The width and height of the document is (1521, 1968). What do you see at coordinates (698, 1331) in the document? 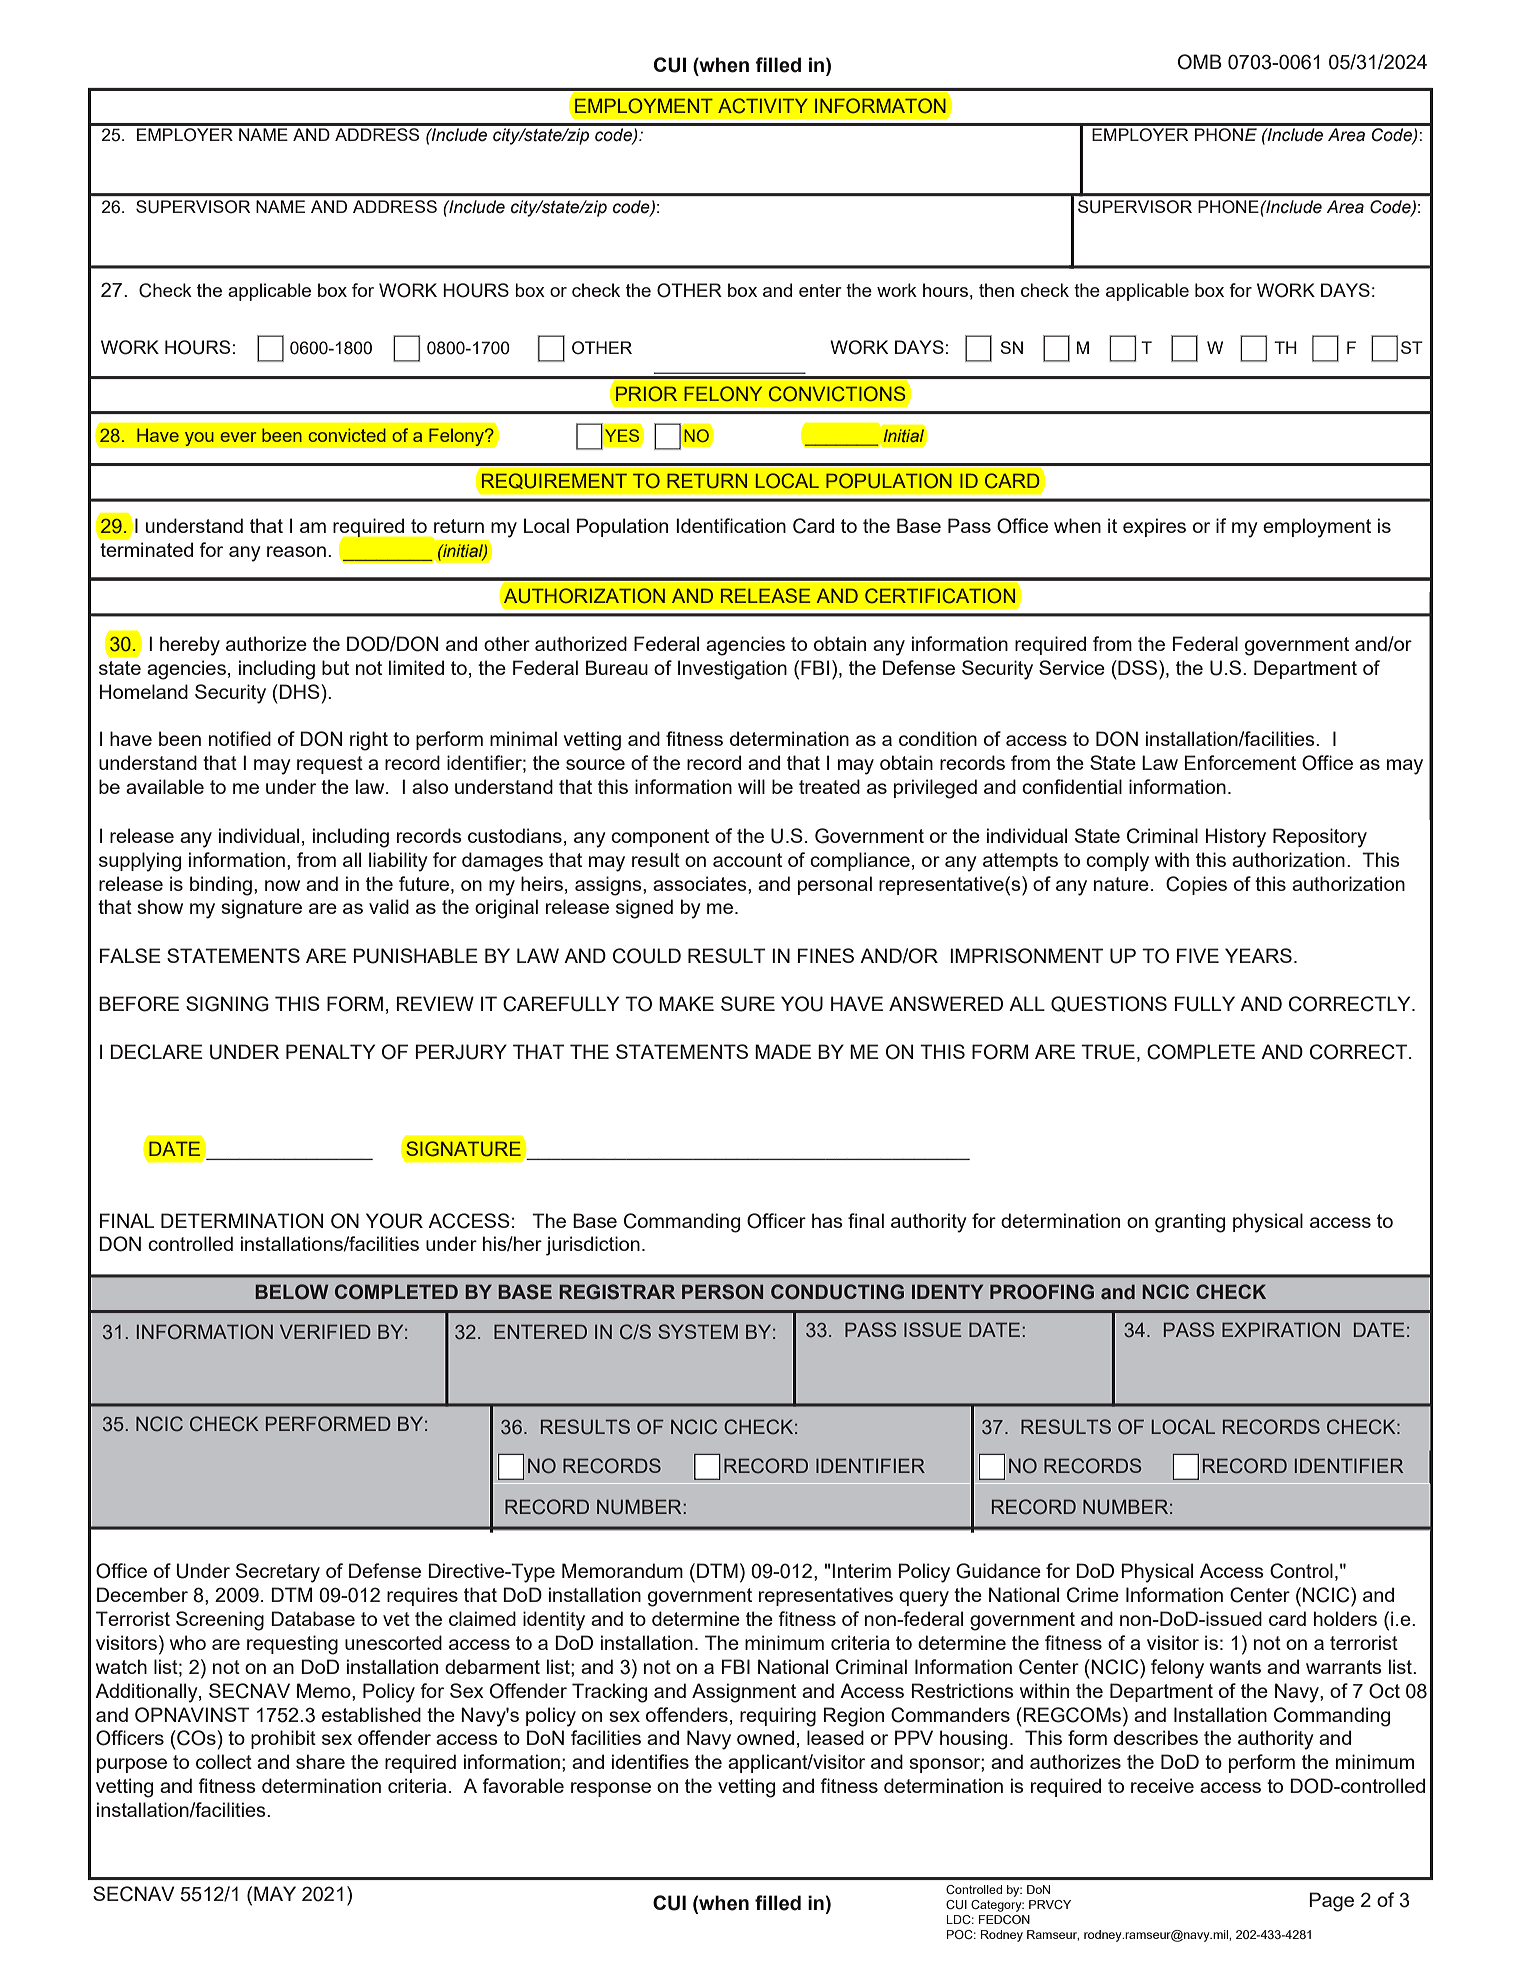
I see `SYSTEM` at bounding box center [698, 1331].
